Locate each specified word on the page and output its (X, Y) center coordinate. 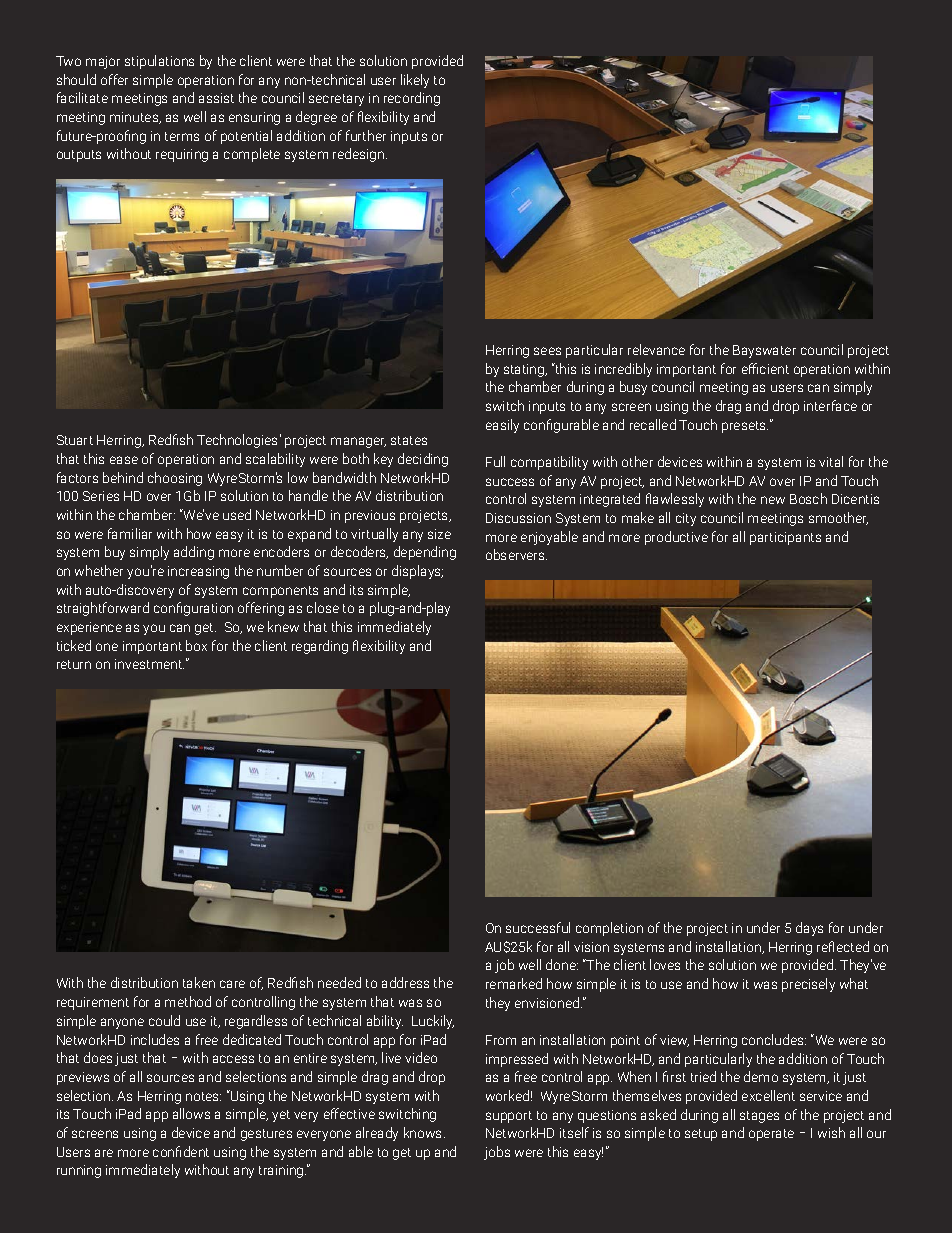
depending (425, 553)
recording (412, 99)
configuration (193, 609)
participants (785, 538)
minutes (135, 118)
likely (415, 81)
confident (181, 1151)
